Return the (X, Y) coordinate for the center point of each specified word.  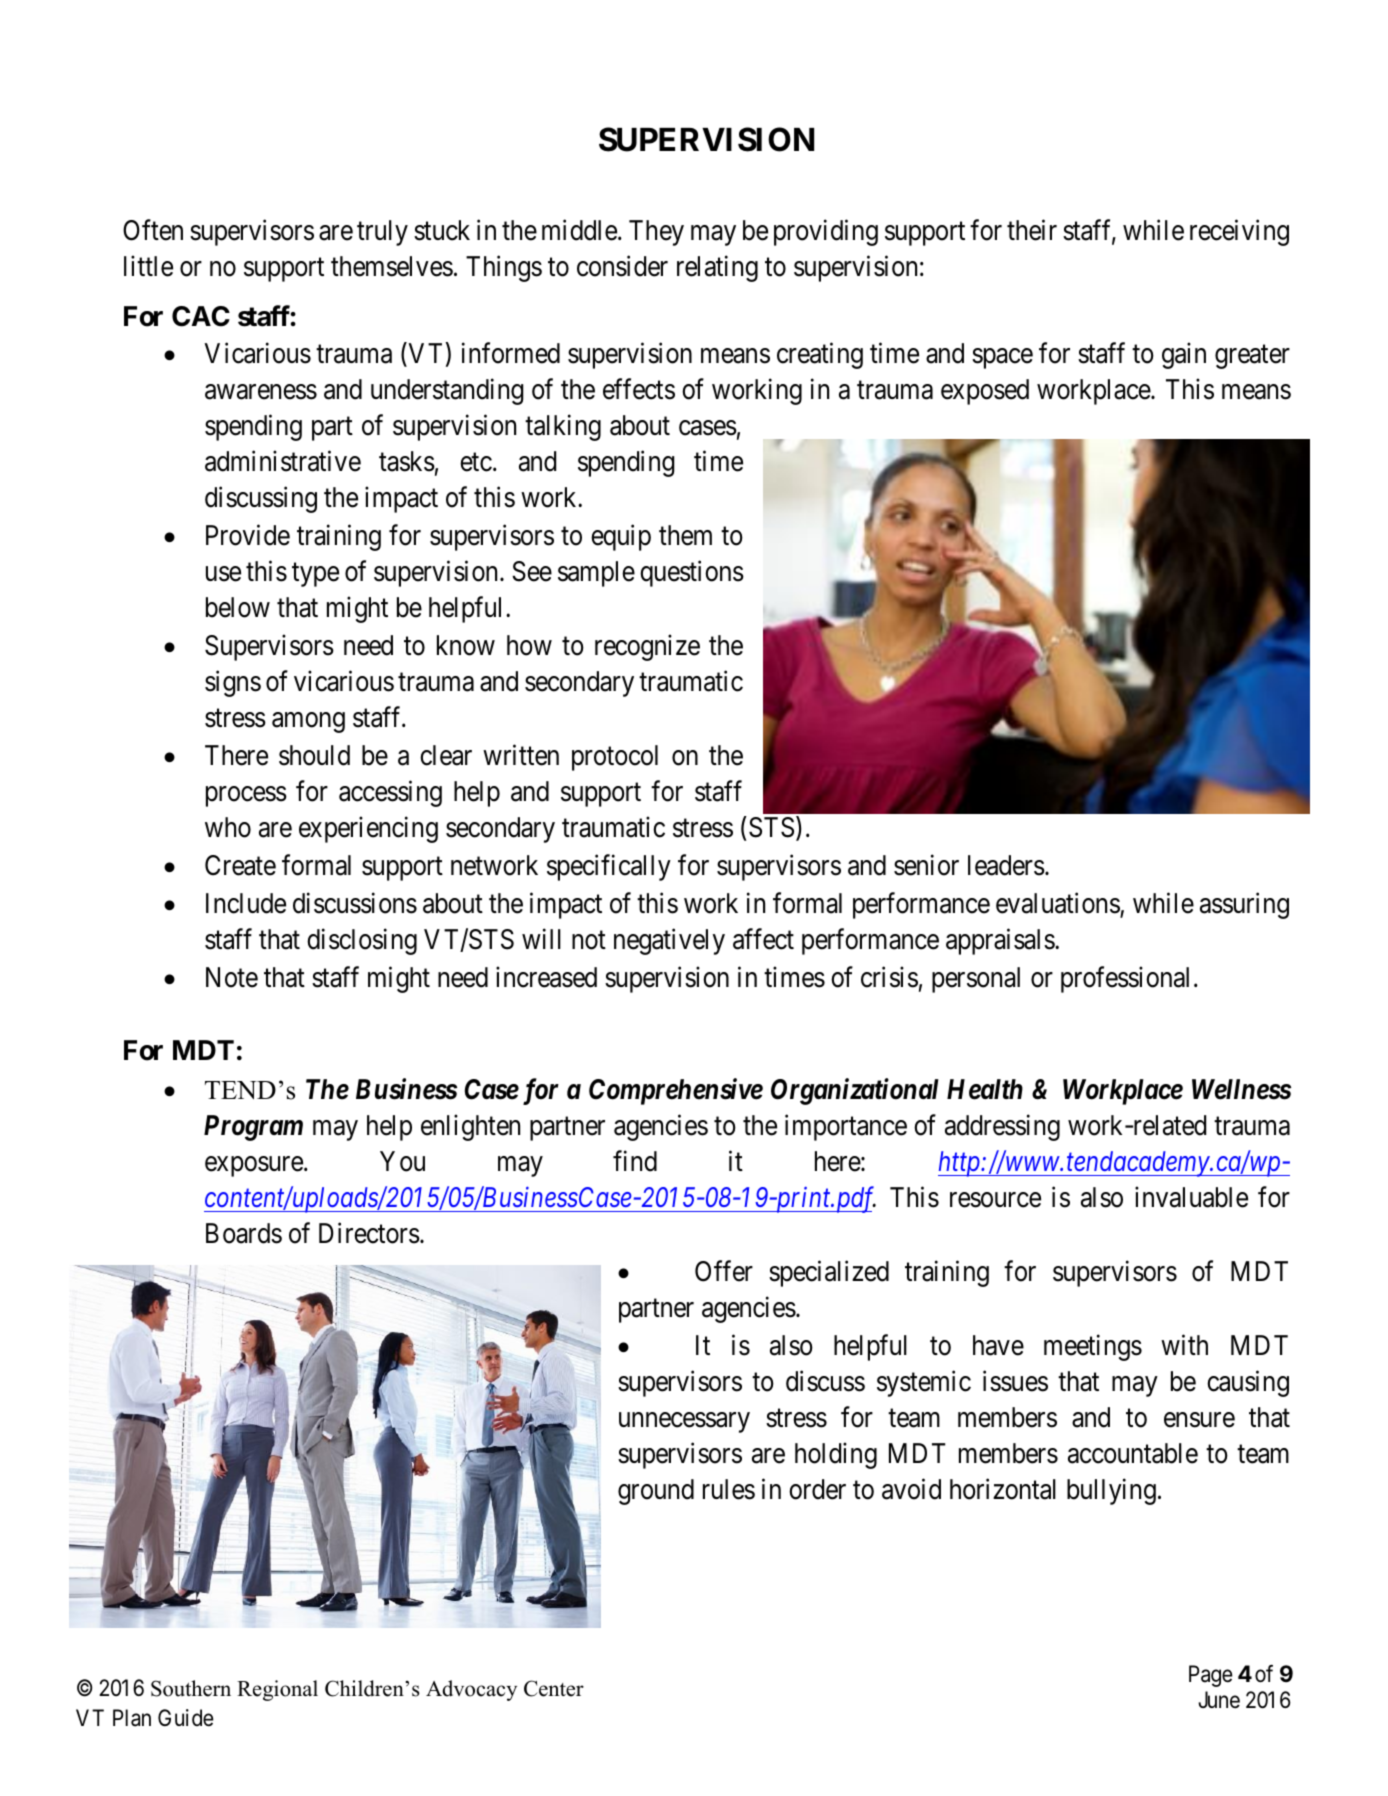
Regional (277, 1690)
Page (1211, 1676)
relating (717, 268)
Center (554, 1688)
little (148, 266)
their (1032, 230)
